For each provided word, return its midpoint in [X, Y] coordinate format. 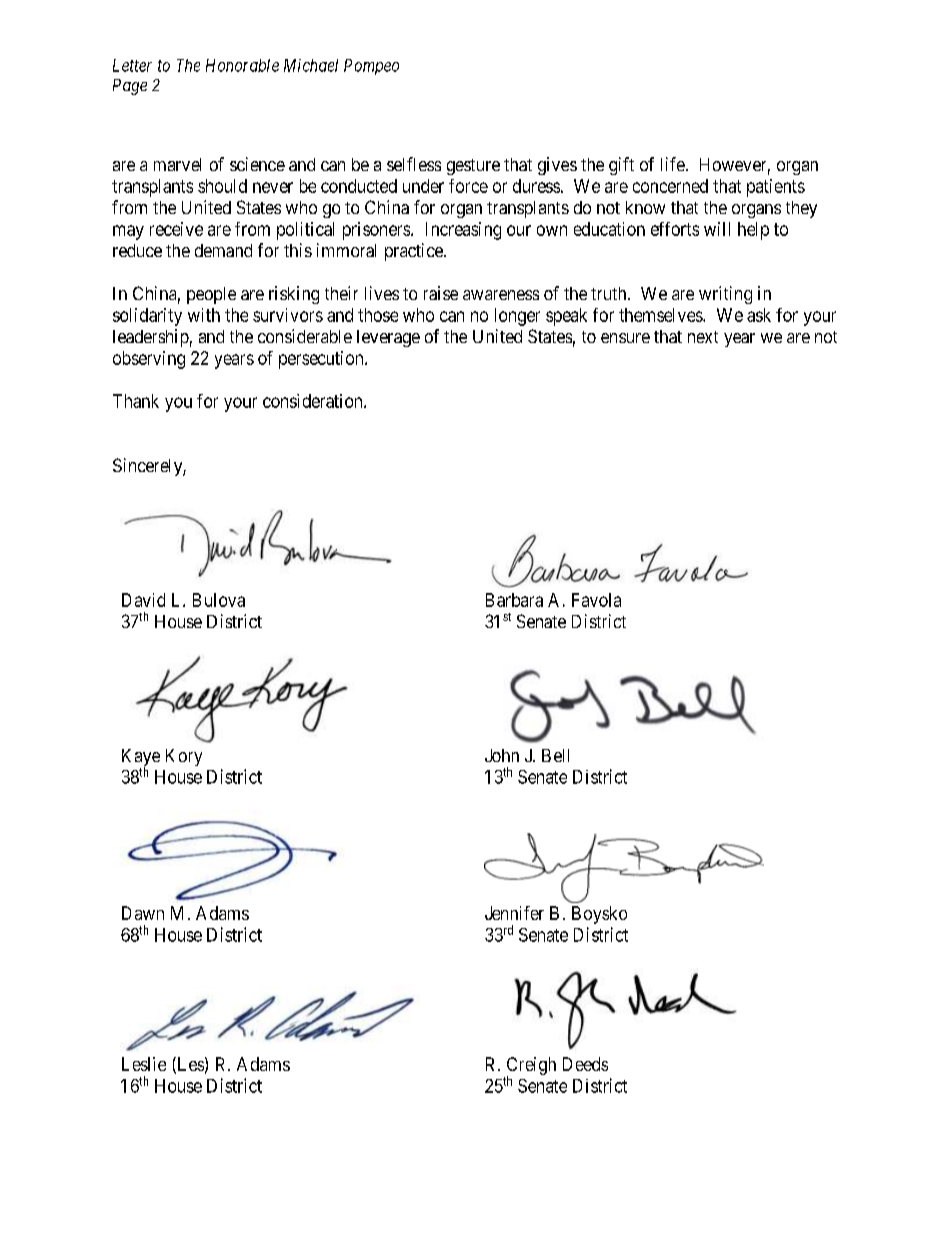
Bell [555, 755]
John [502, 755]
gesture [473, 167]
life [673, 164]
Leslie [144, 1064]
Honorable [242, 65]
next [703, 337]
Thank [136, 401]
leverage [388, 338]
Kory [184, 757]
